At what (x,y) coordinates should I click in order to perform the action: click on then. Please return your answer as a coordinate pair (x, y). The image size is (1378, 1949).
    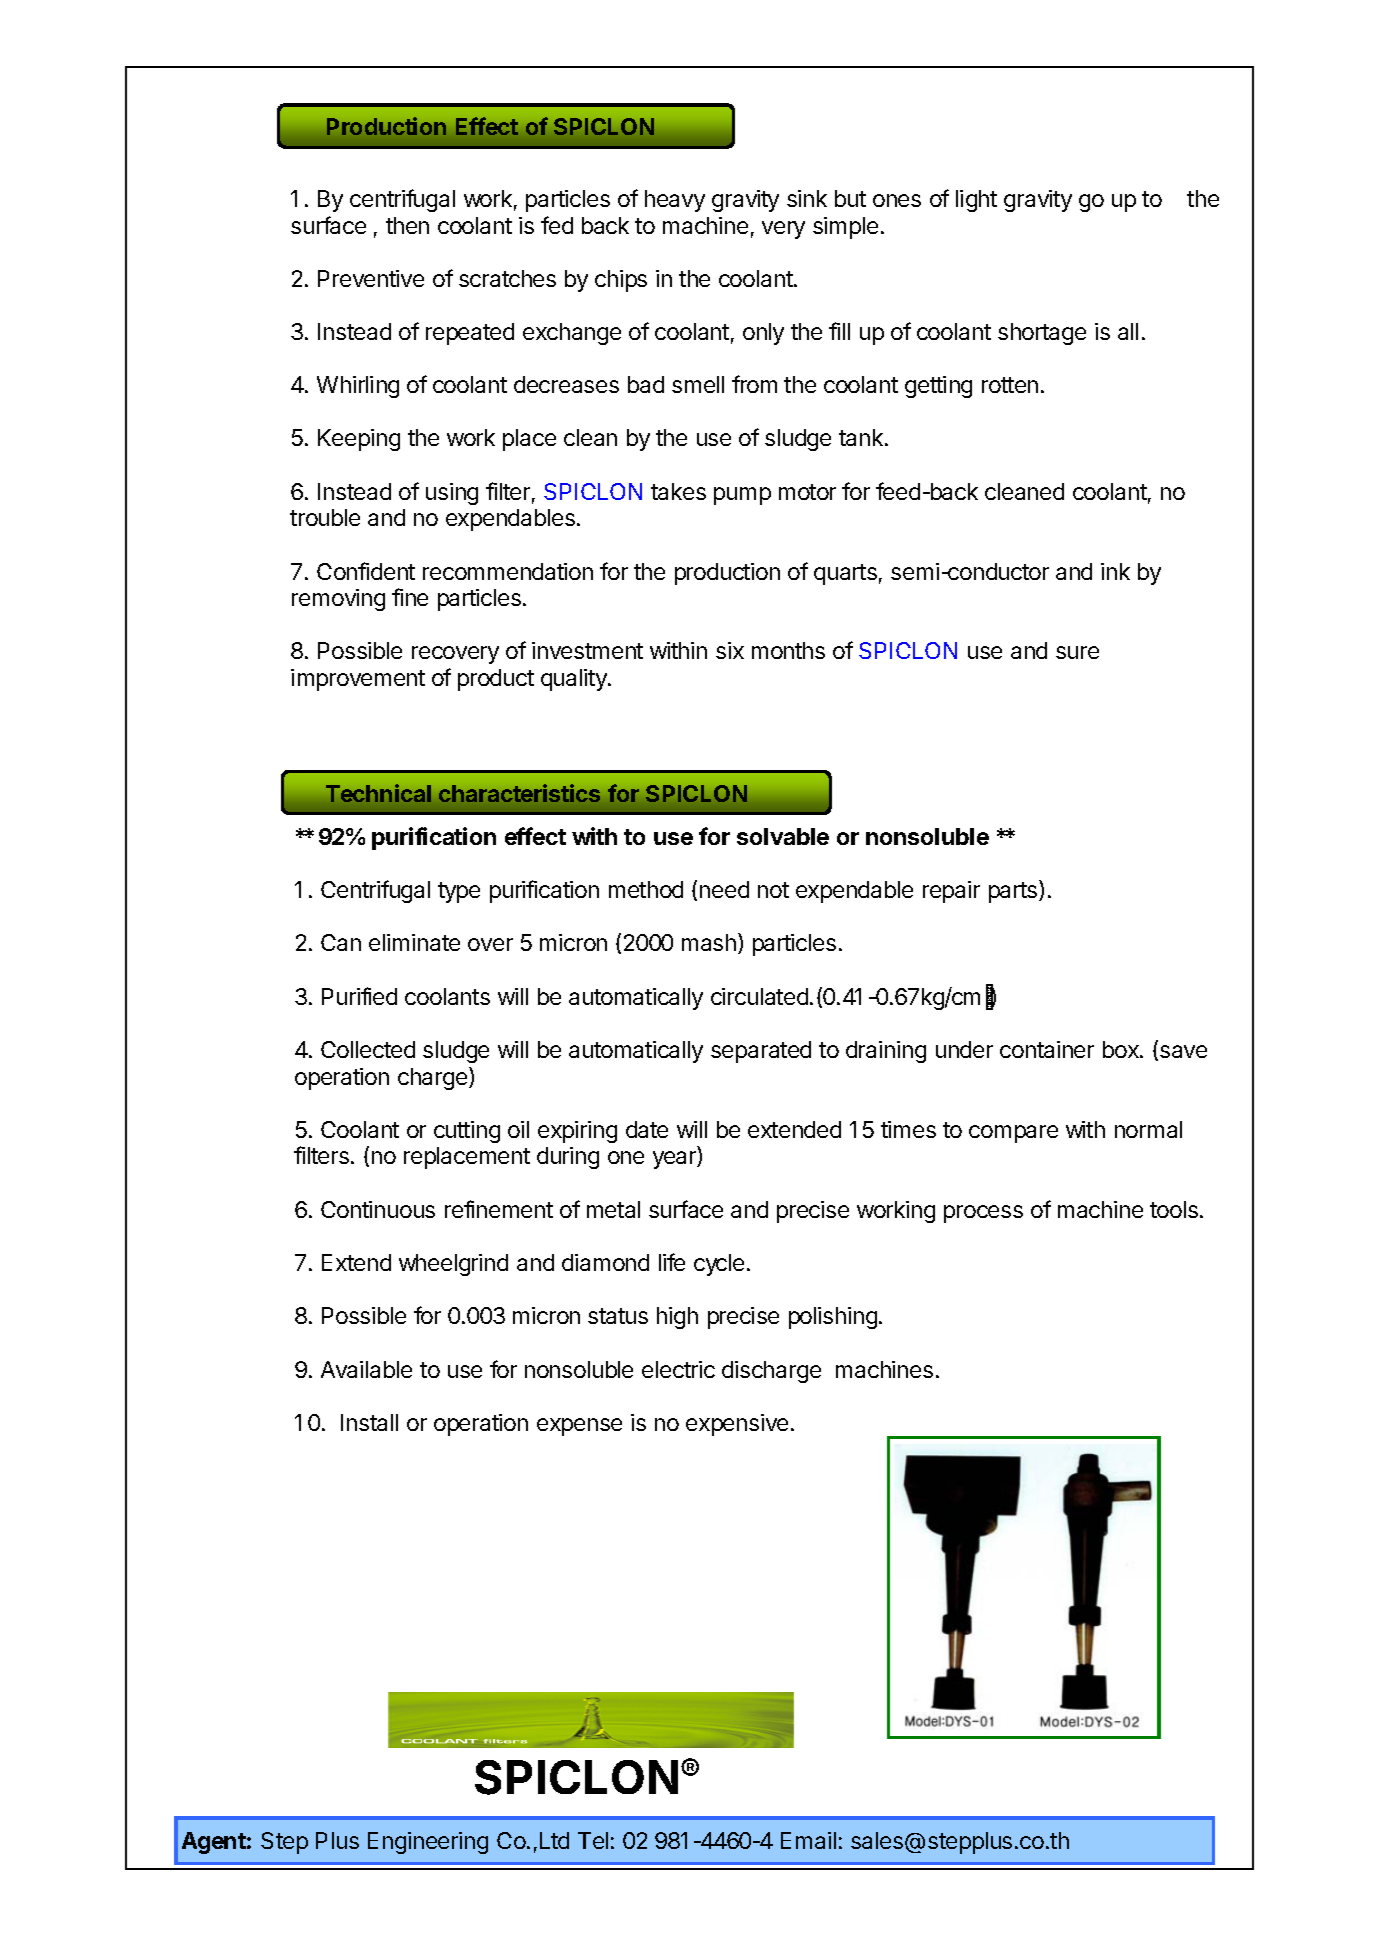
    Looking at the image, I should click on (407, 225).
